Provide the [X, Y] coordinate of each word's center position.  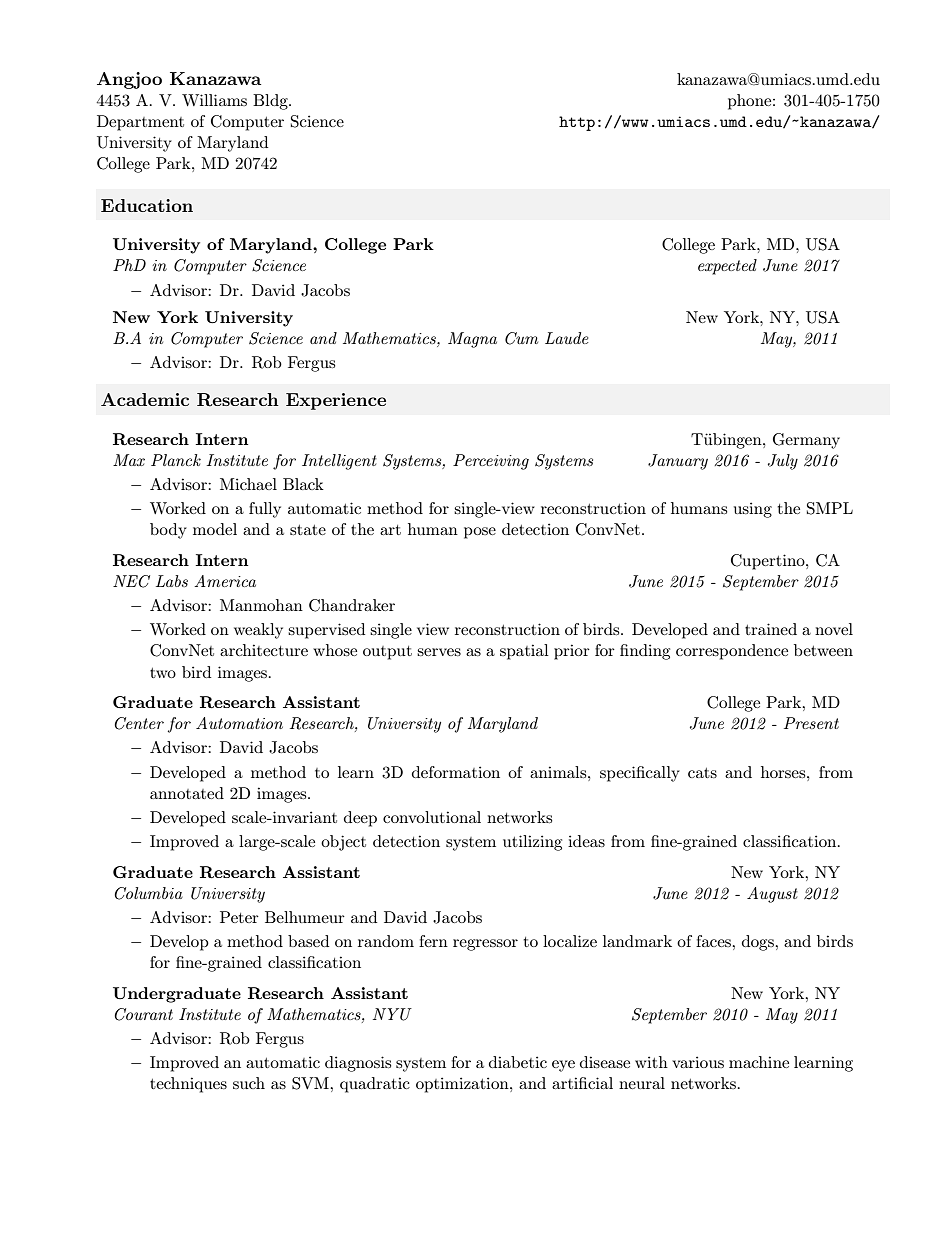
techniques [188, 1085]
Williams [214, 100]
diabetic [518, 1062]
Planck [176, 460]
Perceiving [491, 462]
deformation [456, 772]
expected [727, 267]
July [783, 462]
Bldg [271, 102]
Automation [239, 723]
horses [784, 772]
